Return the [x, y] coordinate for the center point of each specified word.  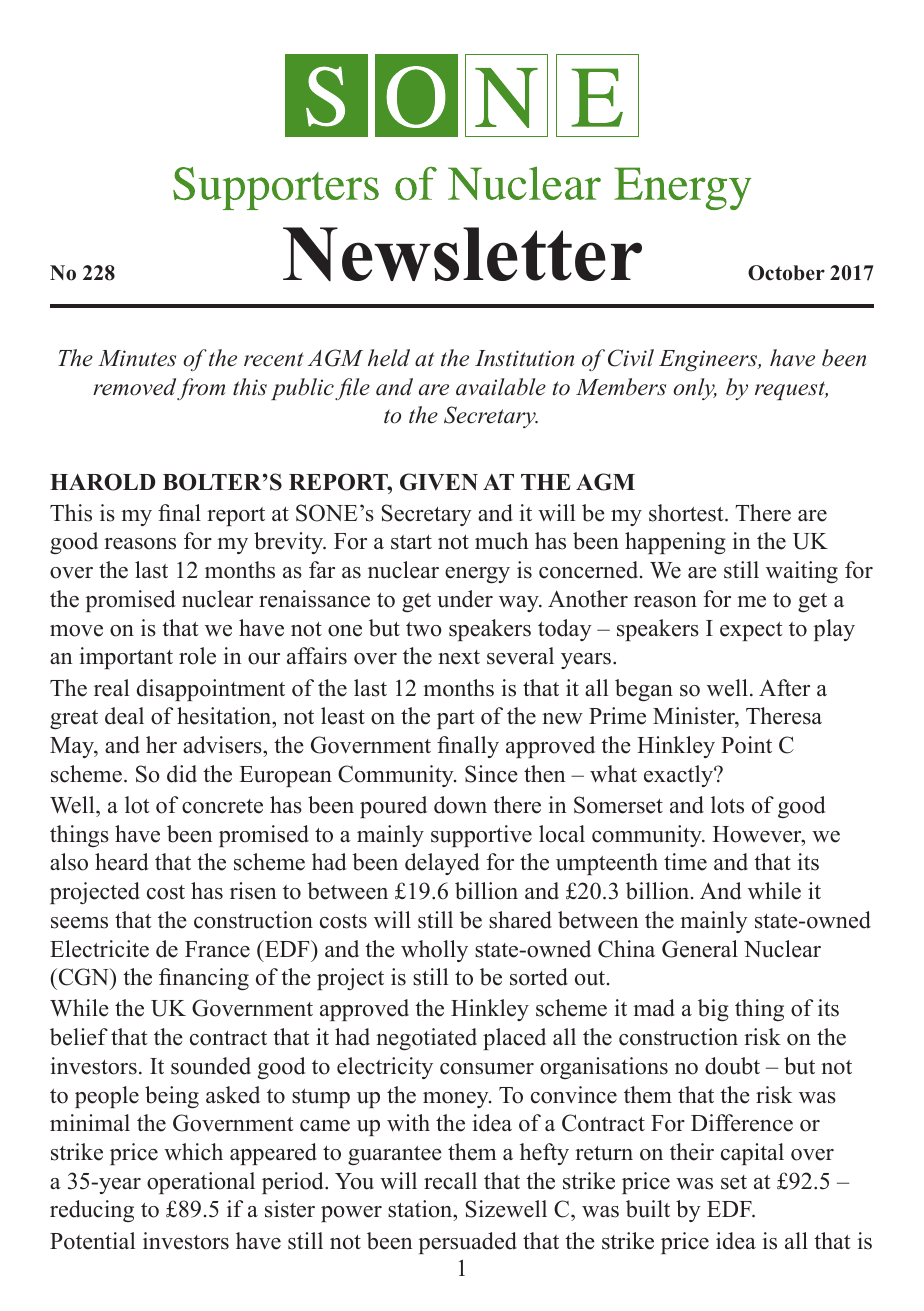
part [455, 719]
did [182, 774]
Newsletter [462, 254]
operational [201, 1183]
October [786, 273]
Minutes [137, 358]
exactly [679, 776]
